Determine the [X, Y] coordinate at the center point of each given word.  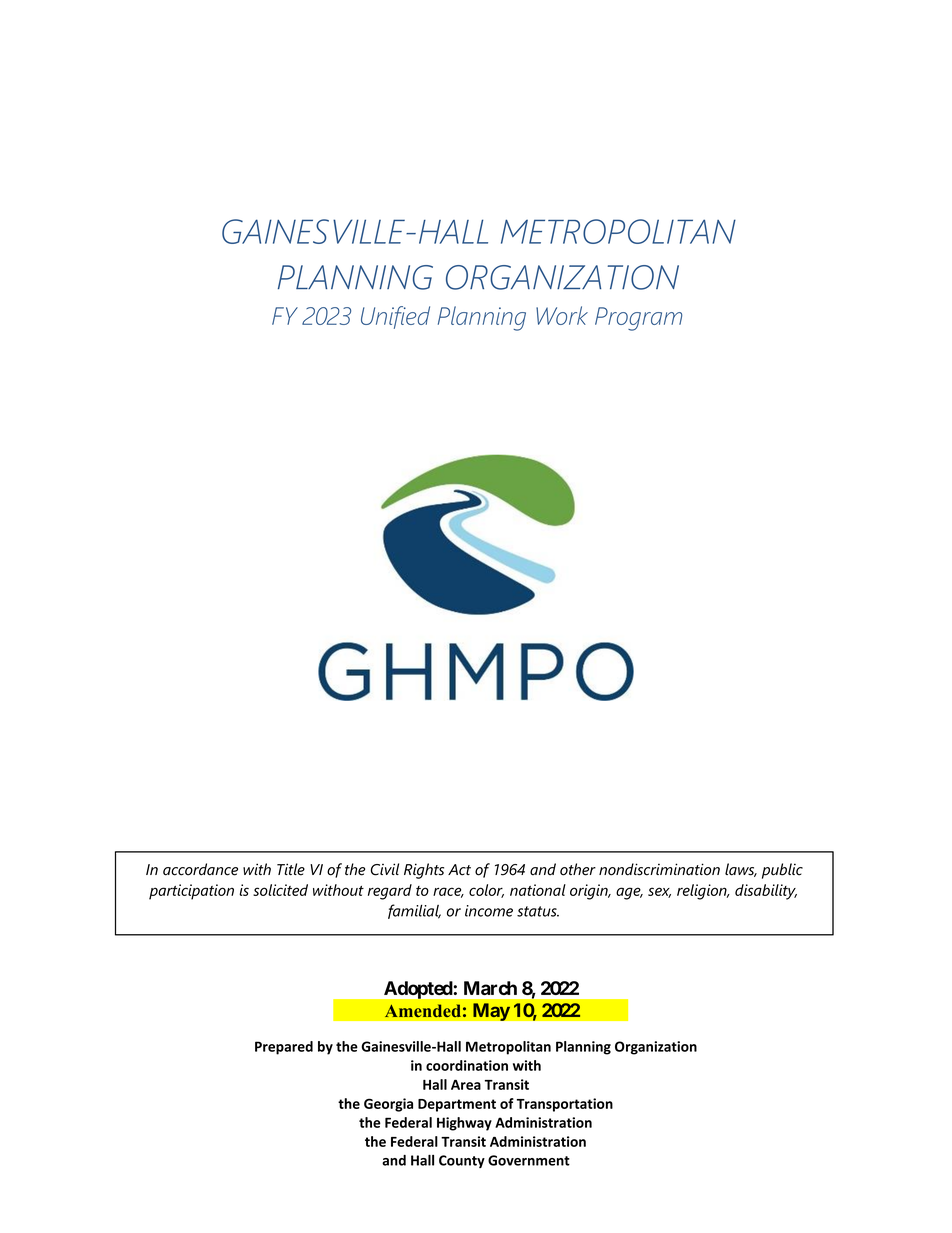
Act [459, 870]
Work [562, 315]
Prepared [284, 1048]
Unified [395, 317]
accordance [200, 869]
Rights [424, 871]
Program [638, 319]
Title [291, 869]
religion [703, 892]
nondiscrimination [659, 869]
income [489, 911]
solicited [280, 890]
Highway [464, 1124]
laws [741, 870]
